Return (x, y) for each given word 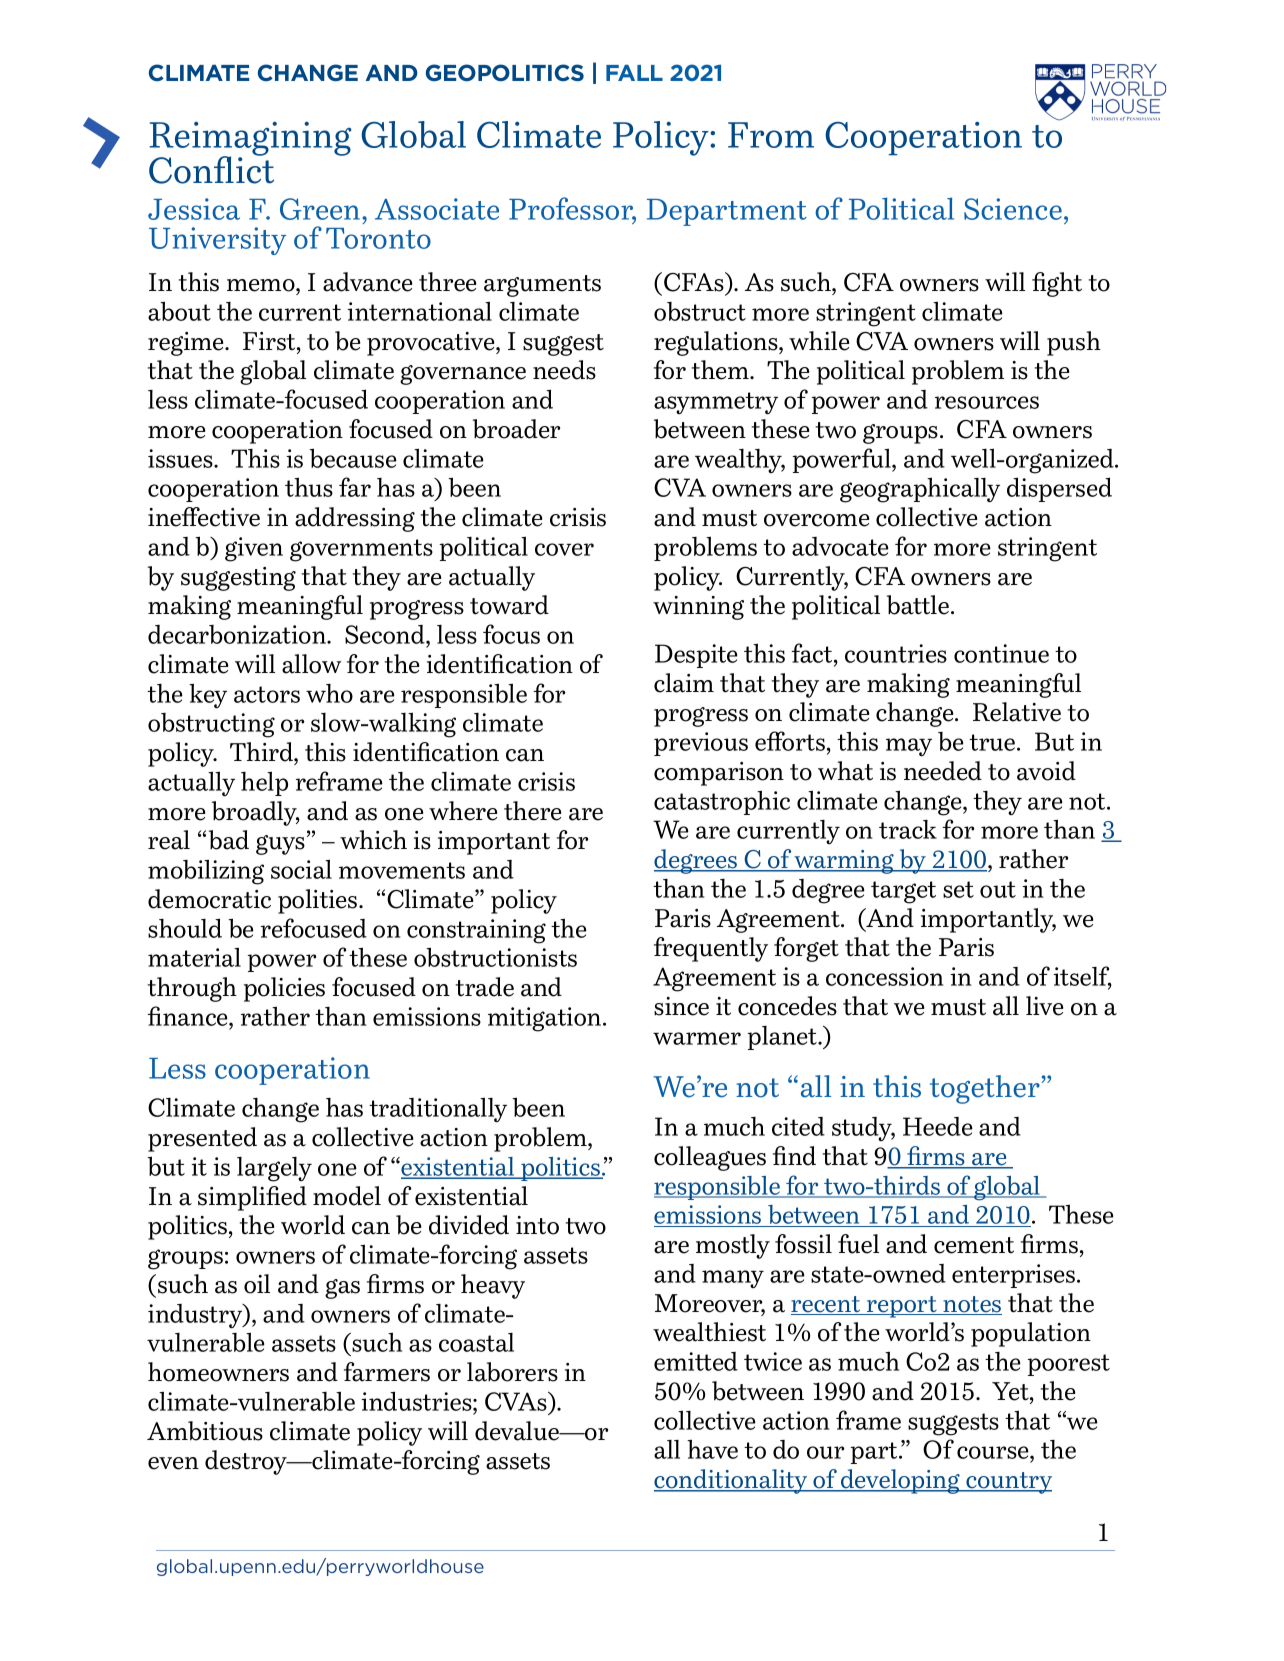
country (1008, 1483)
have (712, 1449)
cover (564, 549)
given (254, 549)
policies (284, 989)
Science (1013, 209)
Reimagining (250, 140)
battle (919, 605)
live (1044, 1006)
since (681, 1006)
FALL (634, 73)
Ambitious (205, 1431)
